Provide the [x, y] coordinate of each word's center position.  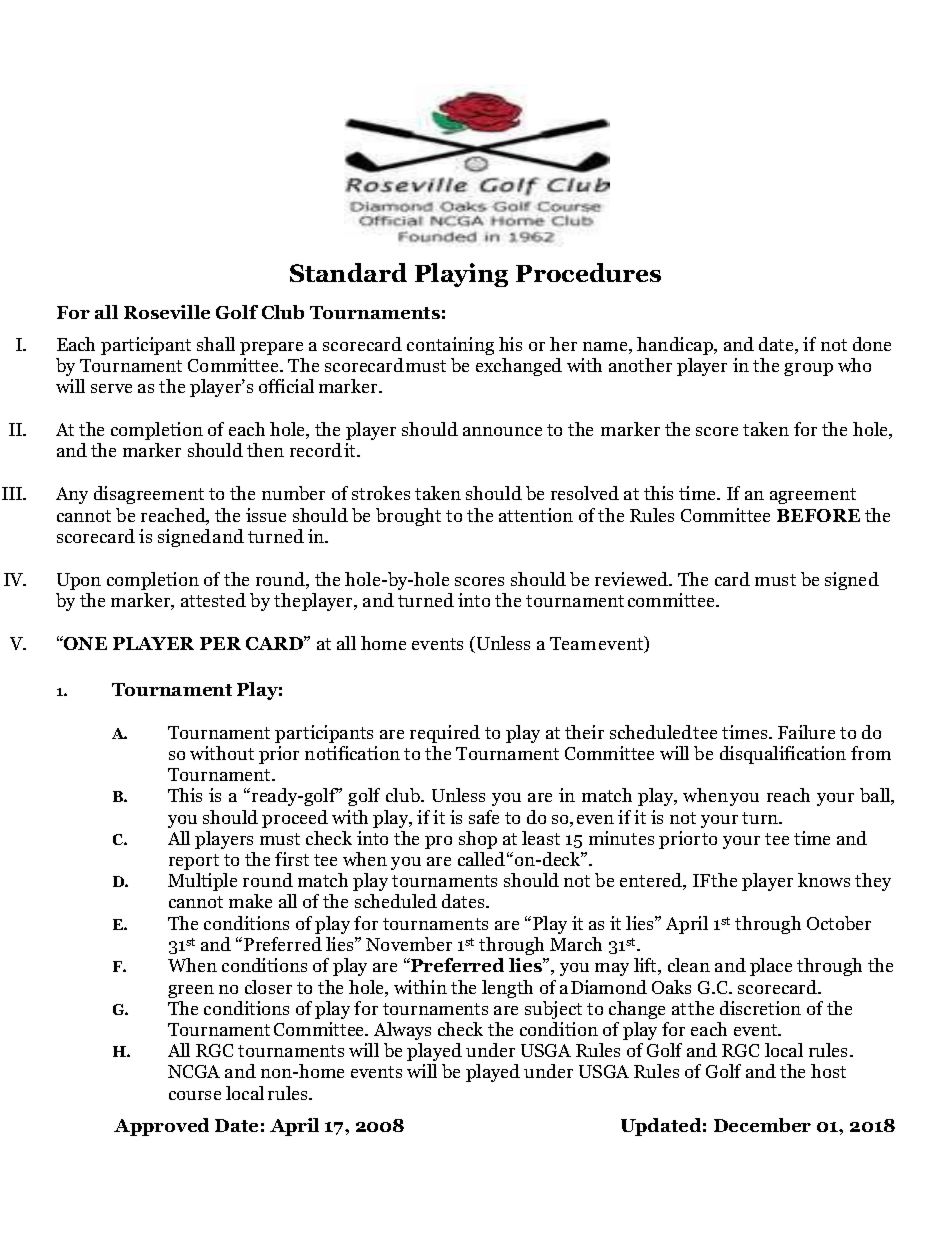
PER [220, 643]
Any [72, 495]
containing [450, 346]
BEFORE [818, 515]
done [872, 344]
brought [408, 517]
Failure [806, 732]
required [445, 734]
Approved [161, 1127]
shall [216, 344]
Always [402, 1031]
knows [824, 880]
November [409, 944]
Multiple [202, 882]
